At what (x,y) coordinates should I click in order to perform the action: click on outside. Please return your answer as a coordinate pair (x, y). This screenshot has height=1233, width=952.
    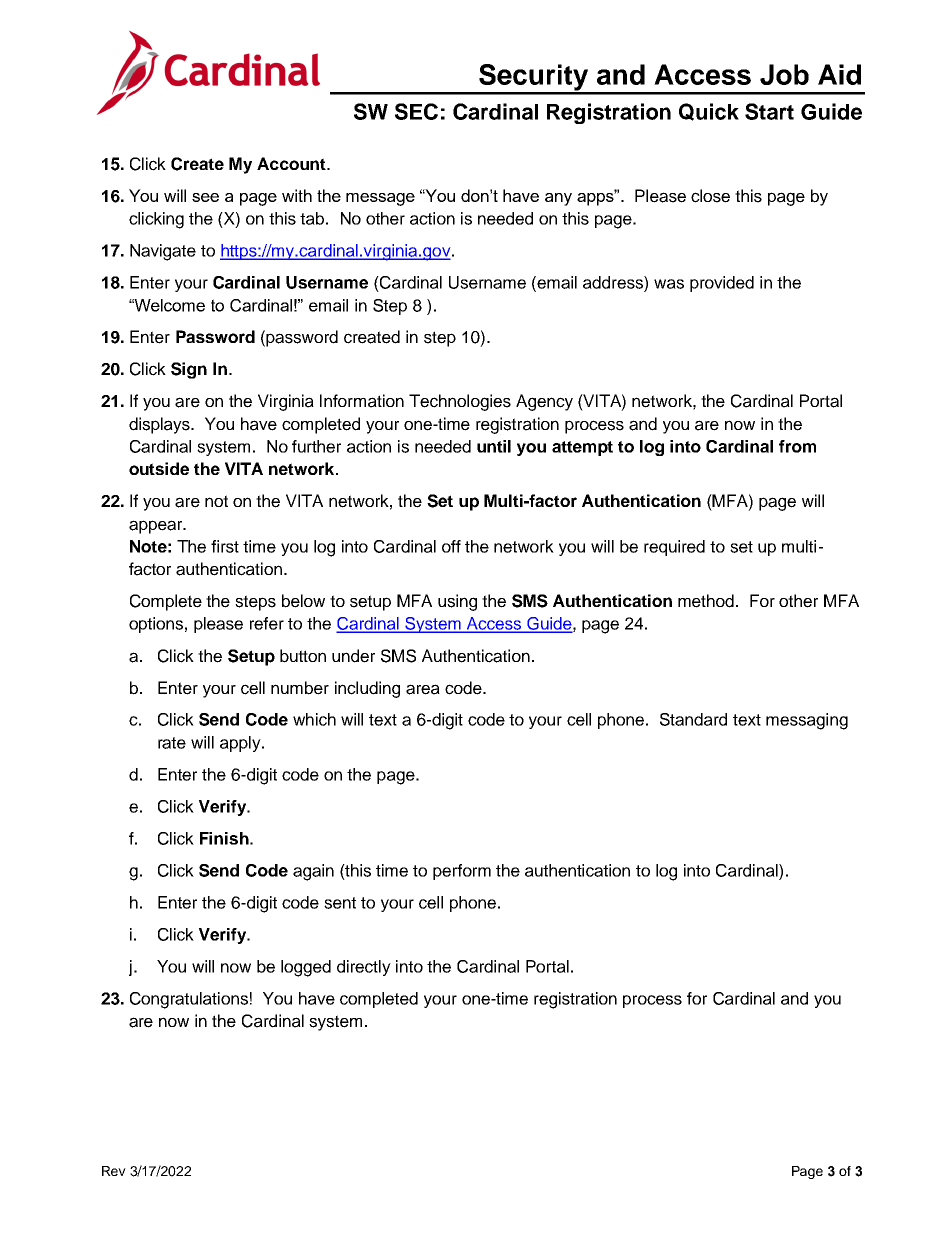
    Looking at the image, I should click on (159, 468).
